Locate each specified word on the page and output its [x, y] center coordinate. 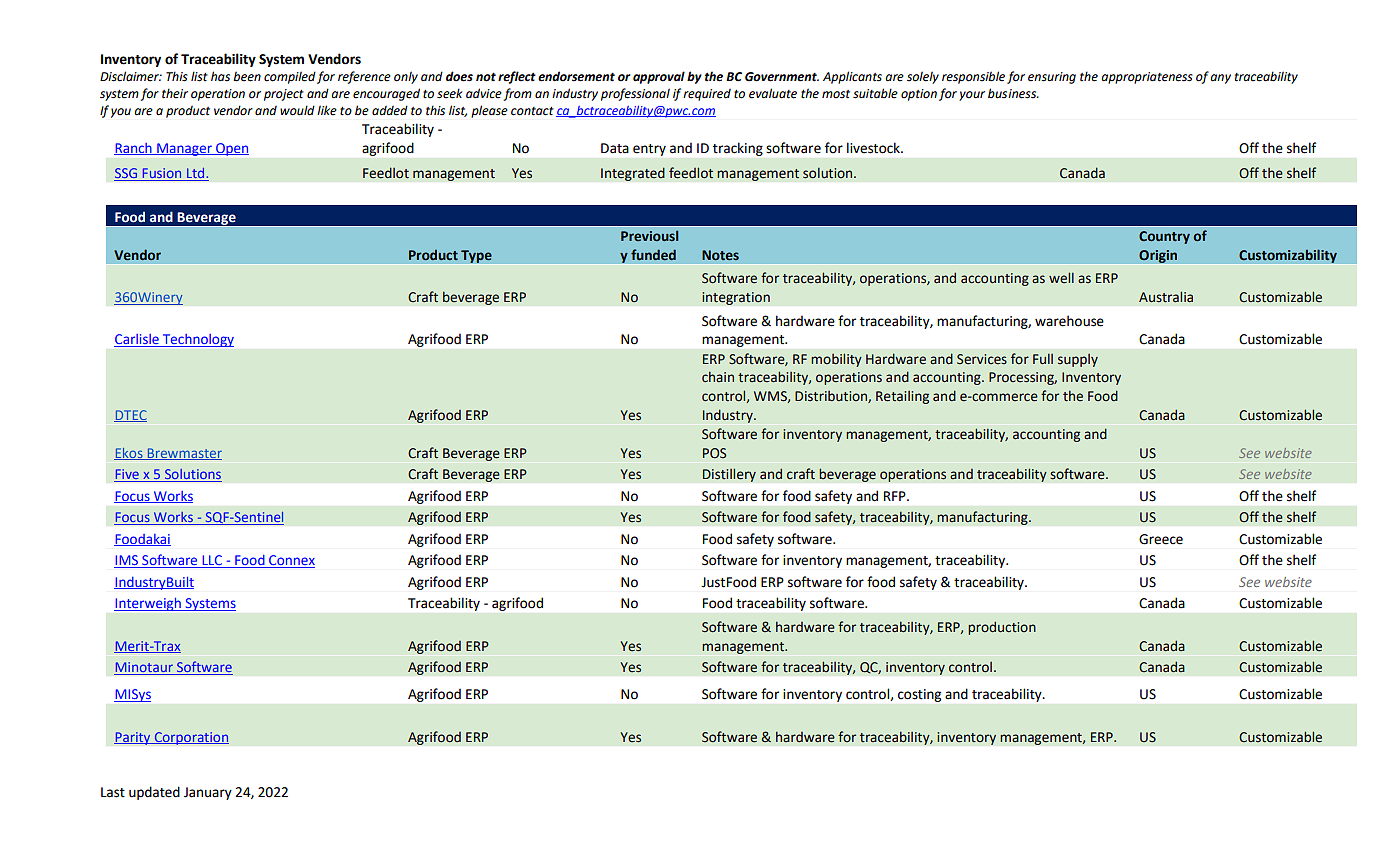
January [208, 793]
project [284, 95]
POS [715, 453]
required [707, 95]
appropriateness [1147, 78]
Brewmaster [183, 454]
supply [1078, 360]
